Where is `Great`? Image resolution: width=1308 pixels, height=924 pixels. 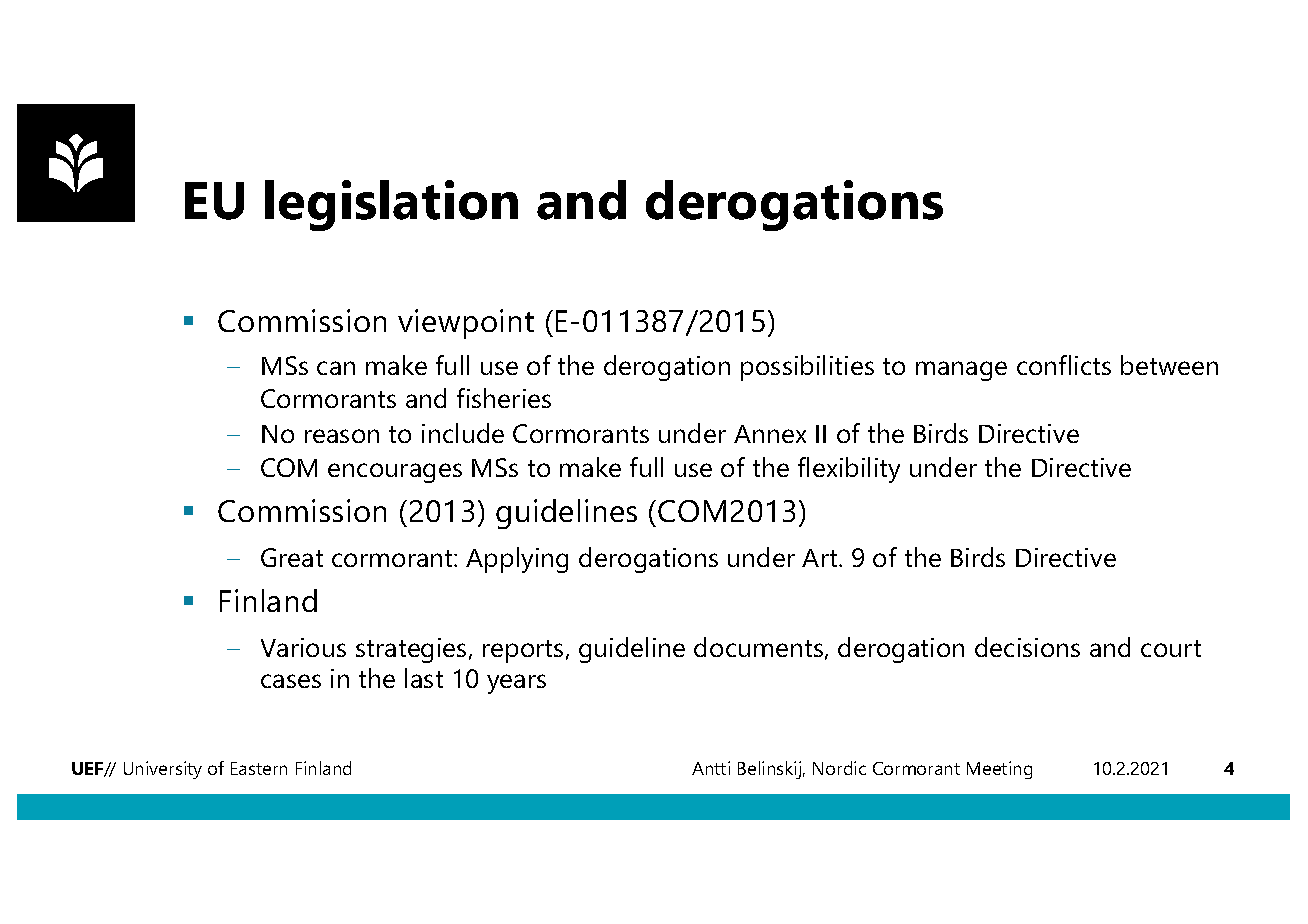 Great is located at coordinates (292, 557).
